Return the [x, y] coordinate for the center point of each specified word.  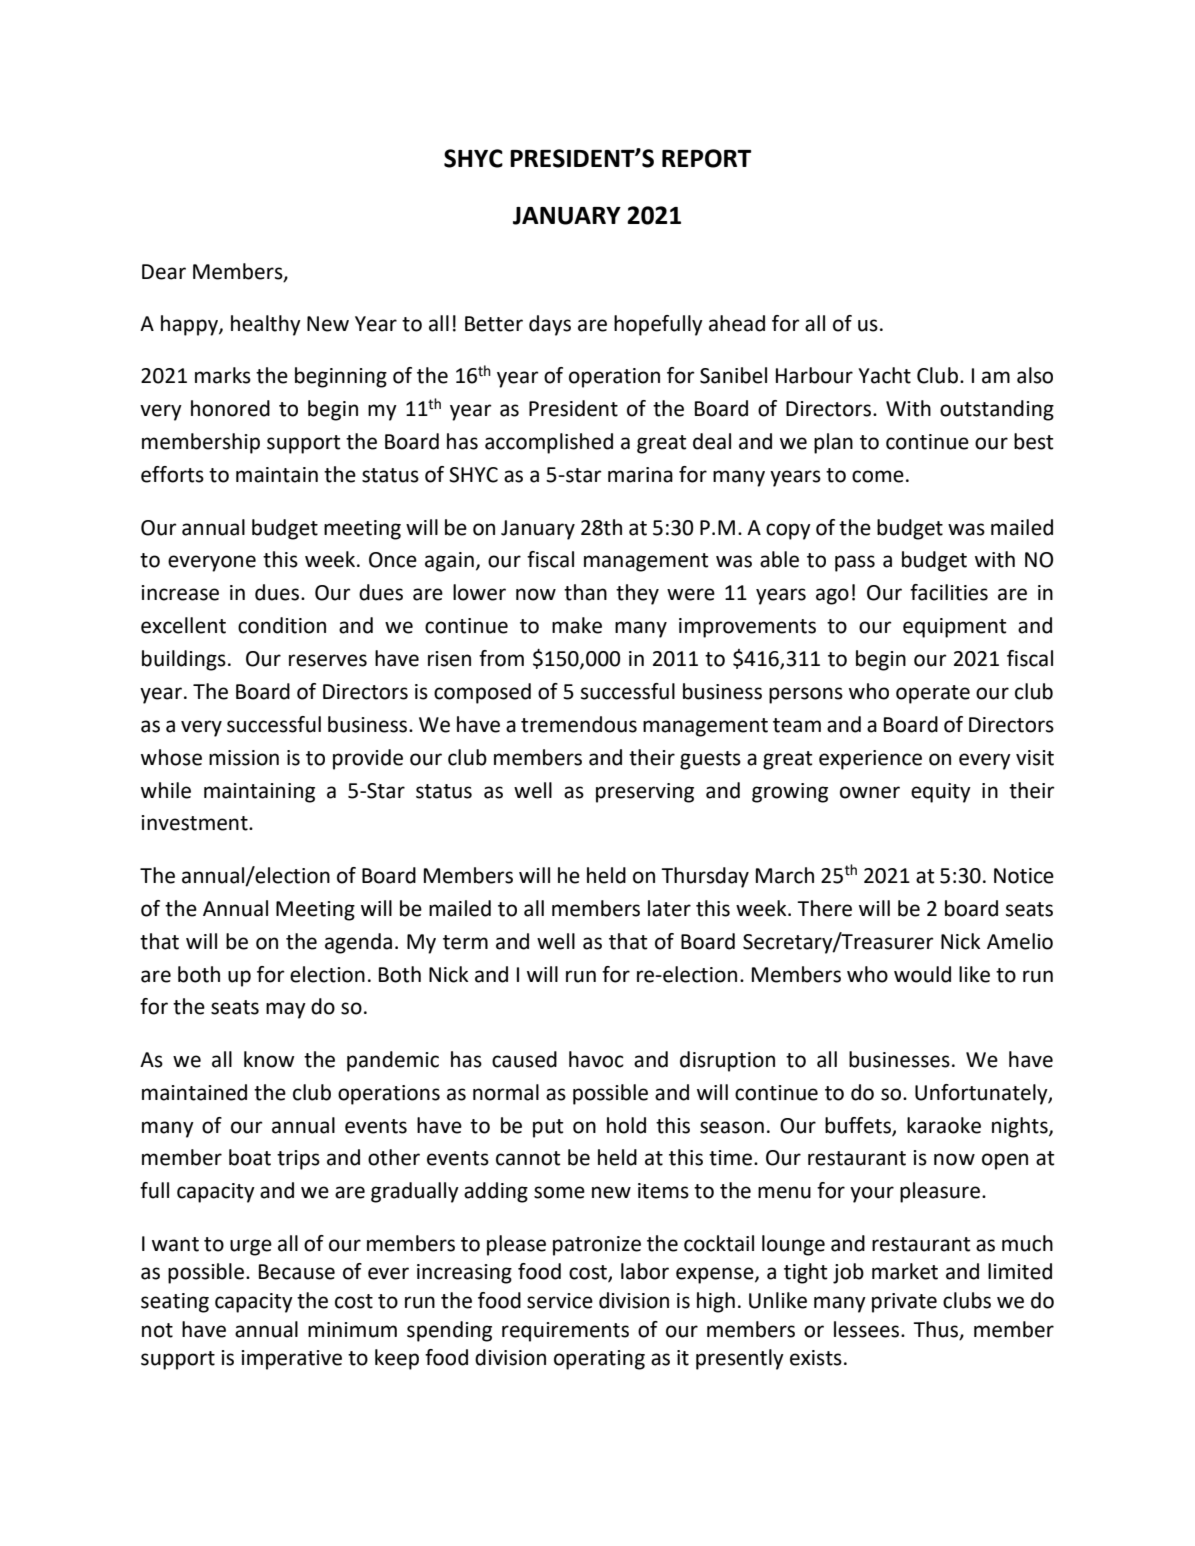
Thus [937, 1330]
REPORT [706, 158]
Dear [164, 272]
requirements [565, 1332]
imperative [291, 1360]
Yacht [884, 375]
